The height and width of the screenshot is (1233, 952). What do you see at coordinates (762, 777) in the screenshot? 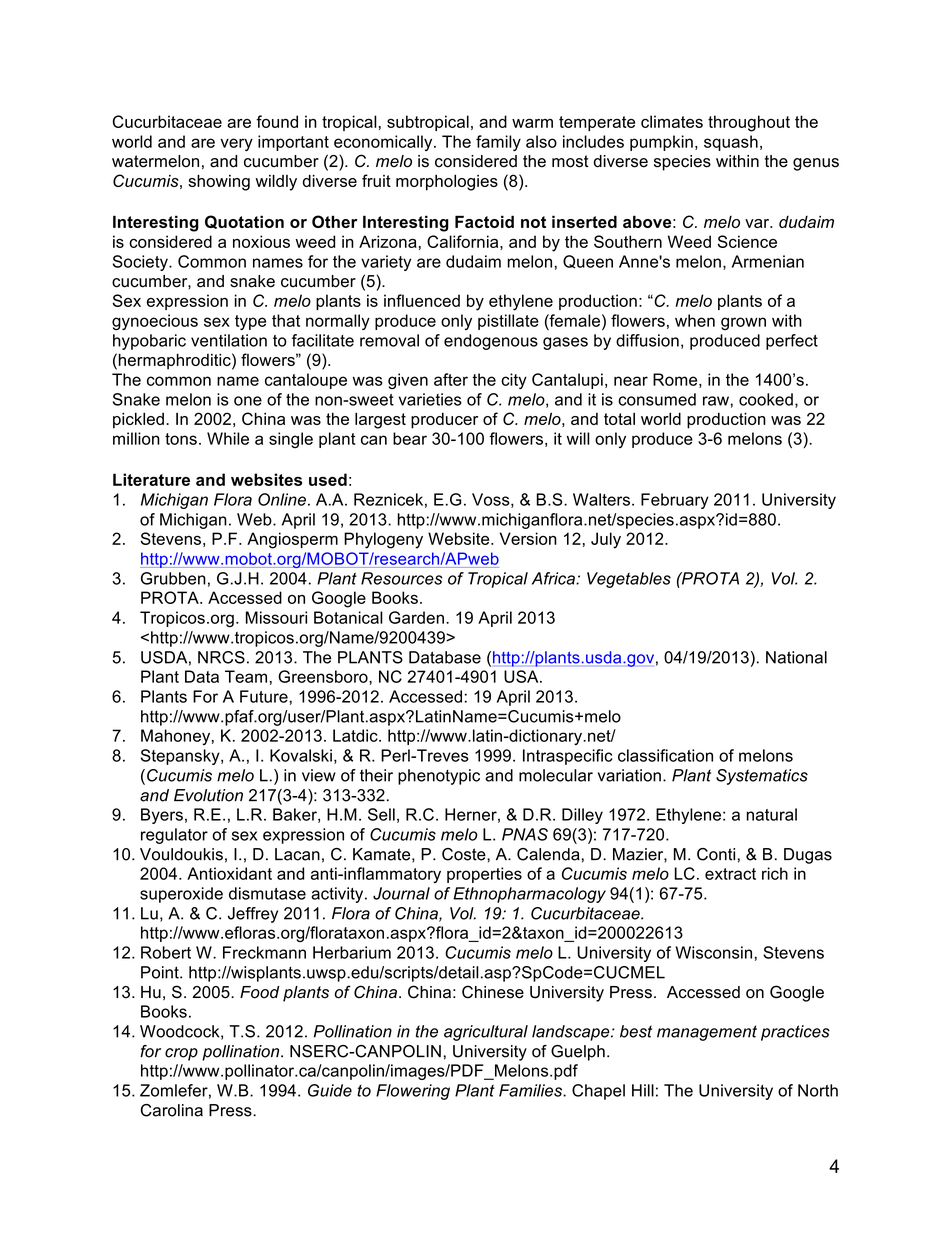
I see `Systematics` at bounding box center [762, 777].
